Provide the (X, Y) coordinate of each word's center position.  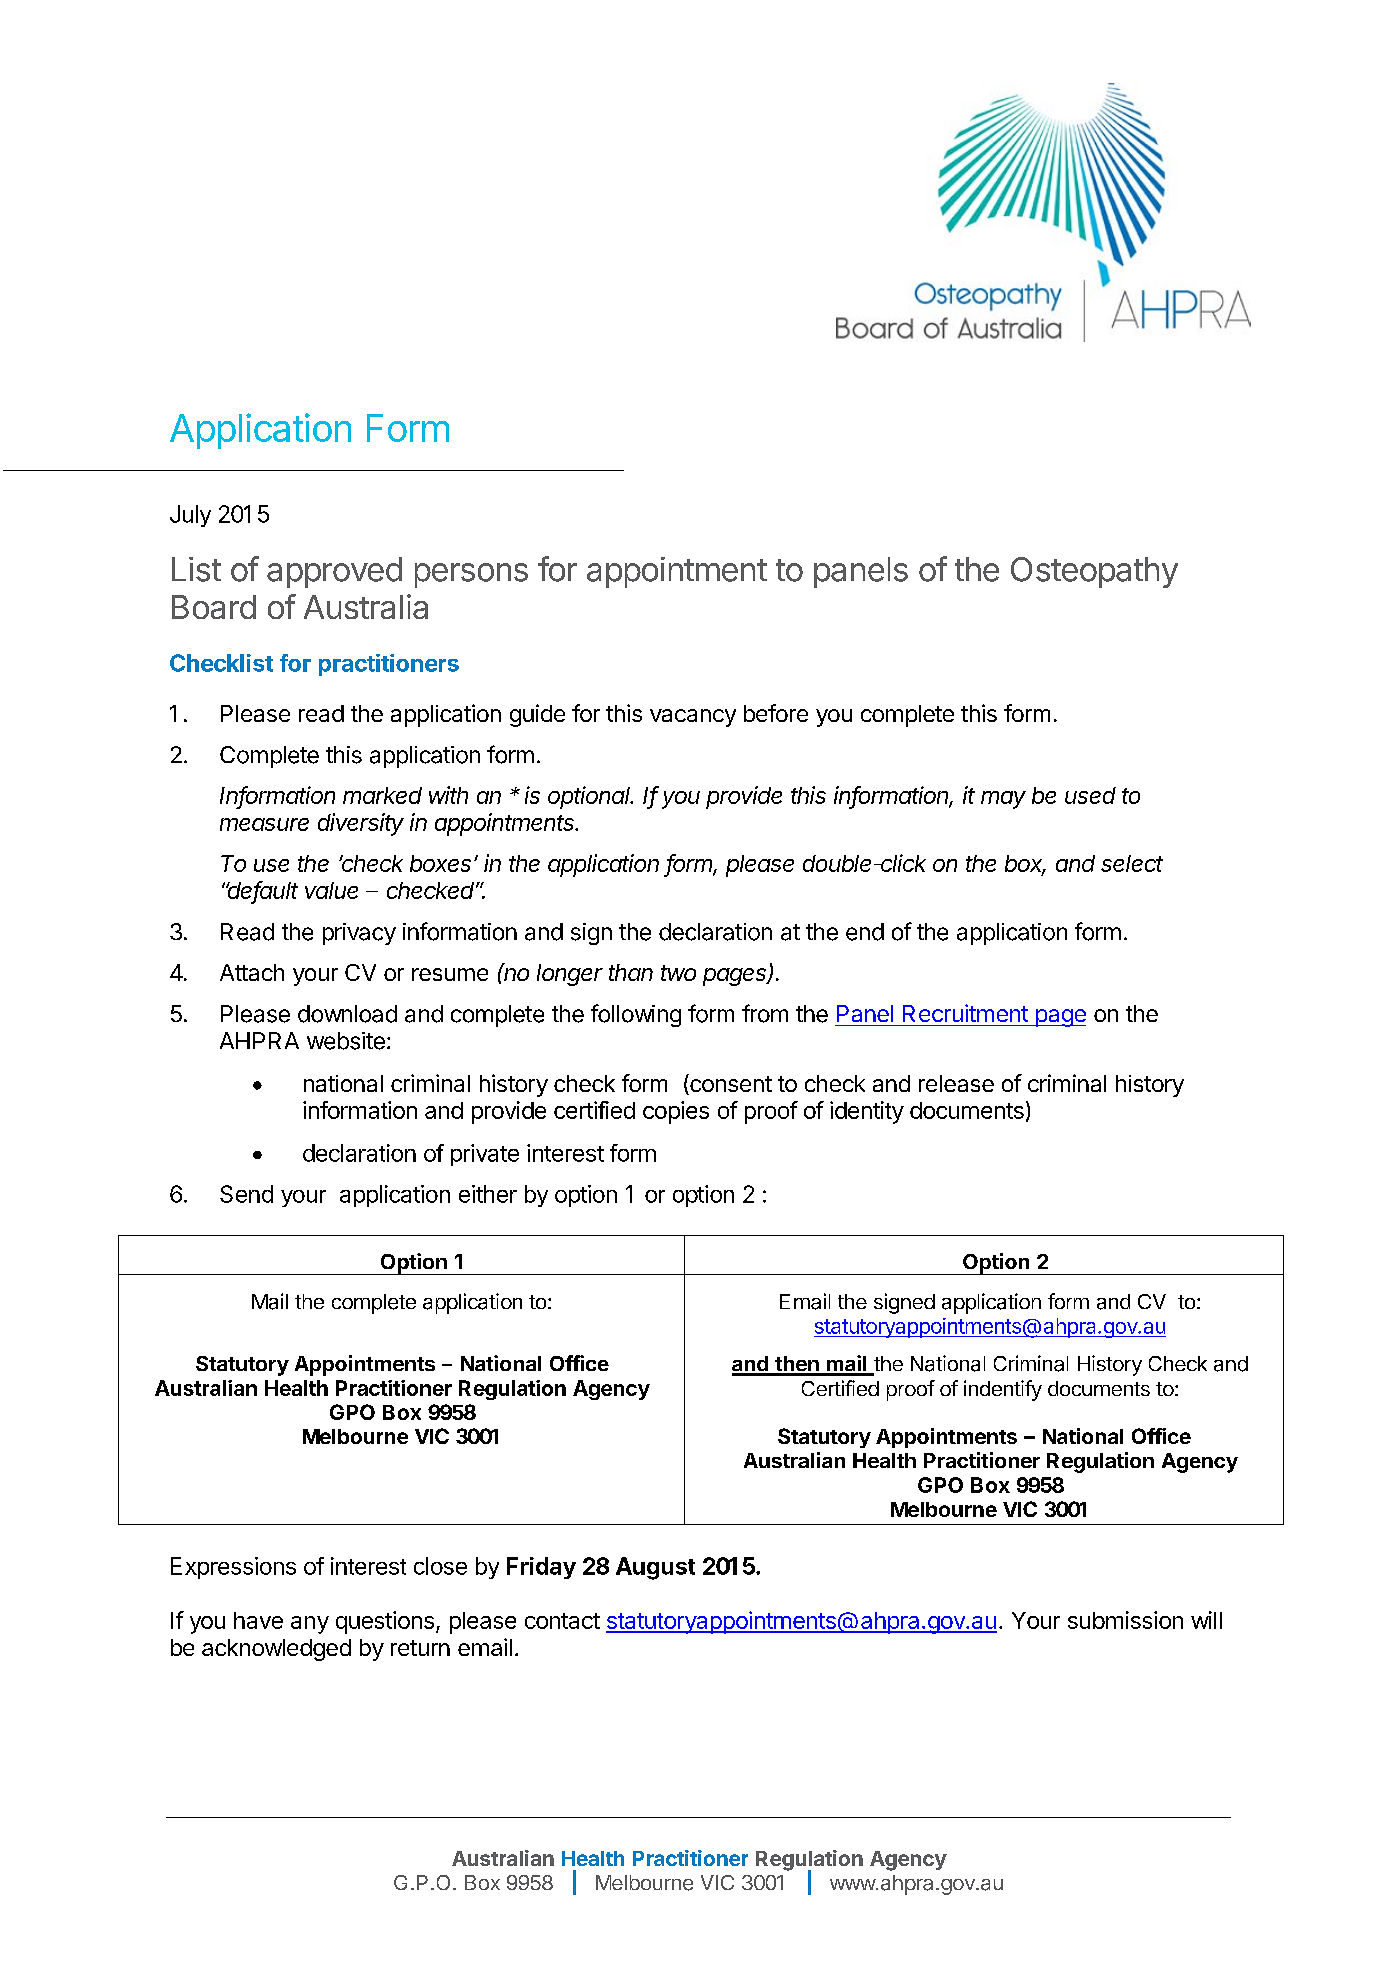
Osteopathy (1094, 572)
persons (471, 575)
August (655, 1568)
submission (1125, 1620)
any (310, 1625)
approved (334, 572)
